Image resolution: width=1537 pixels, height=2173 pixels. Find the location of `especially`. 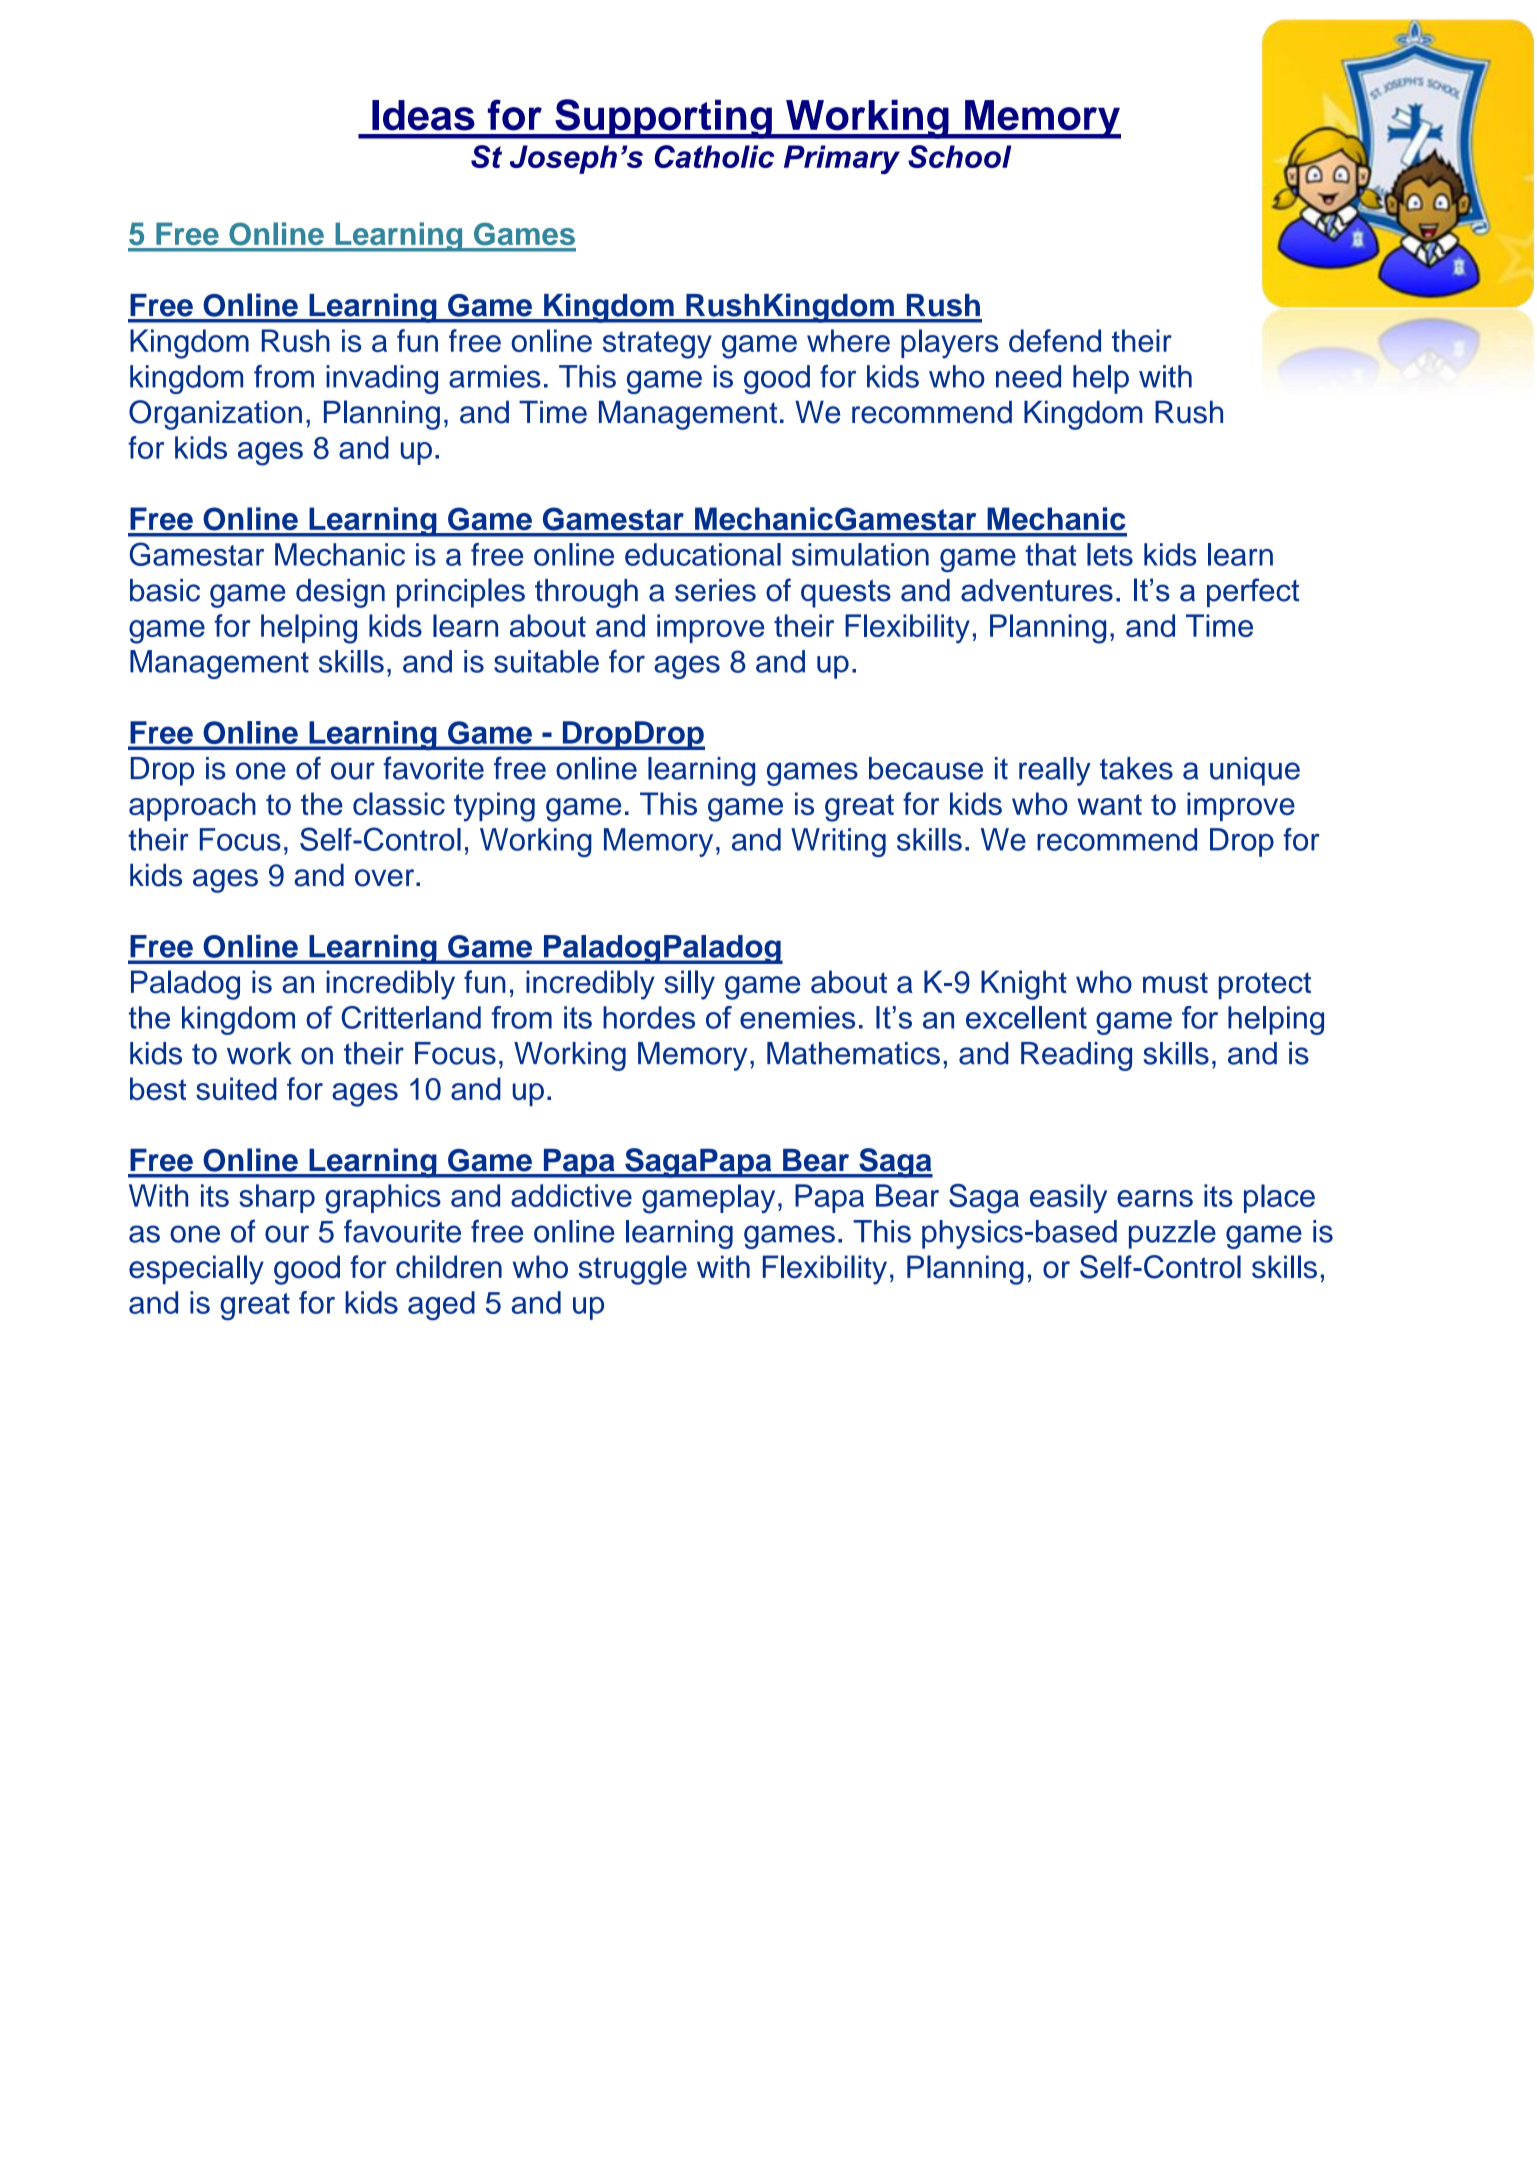

especially is located at coordinates (196, 1270).
